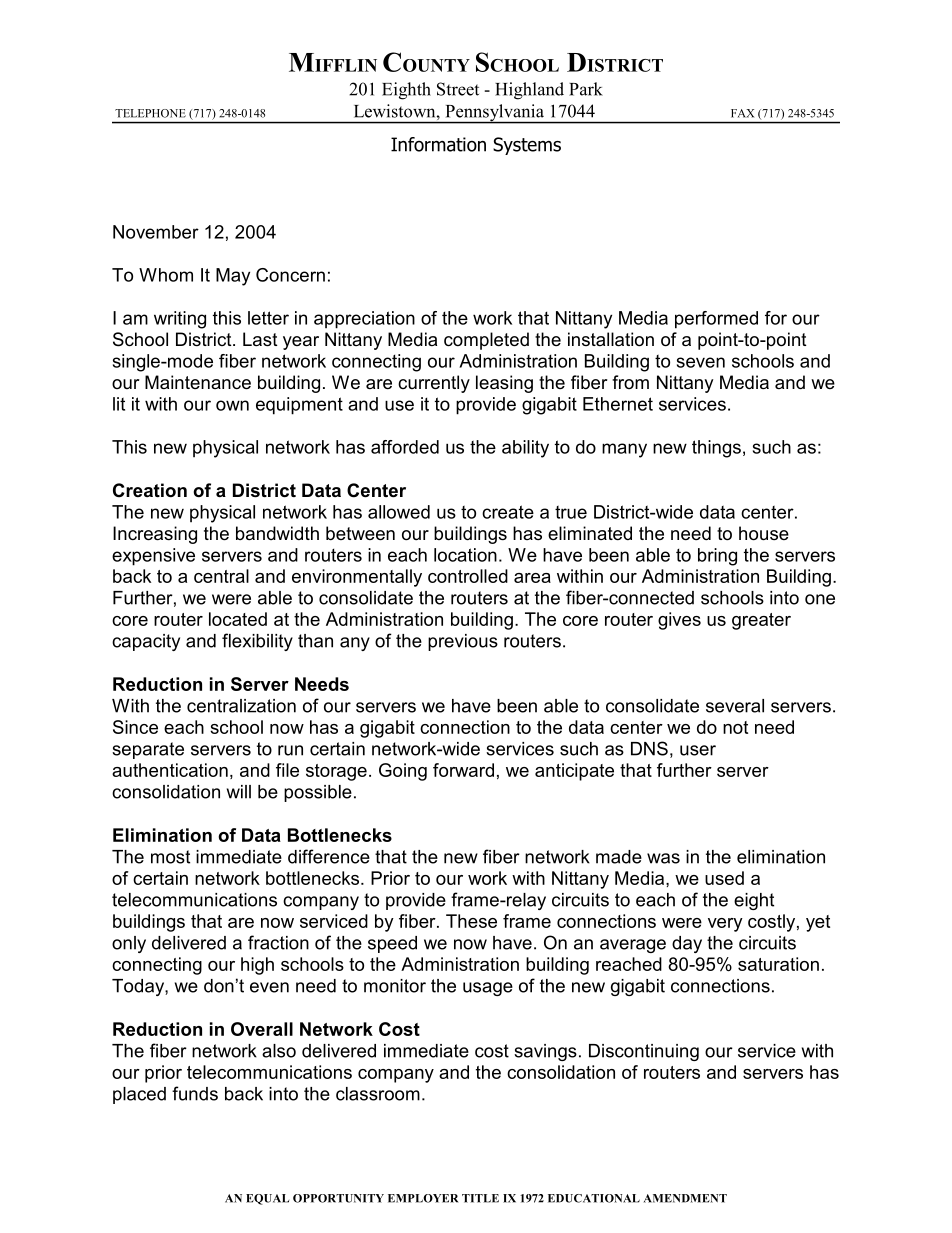  What do you see at coordinates (742, 113) in the screenshot?
I see `FAX` at bounding box center [742, 113].
